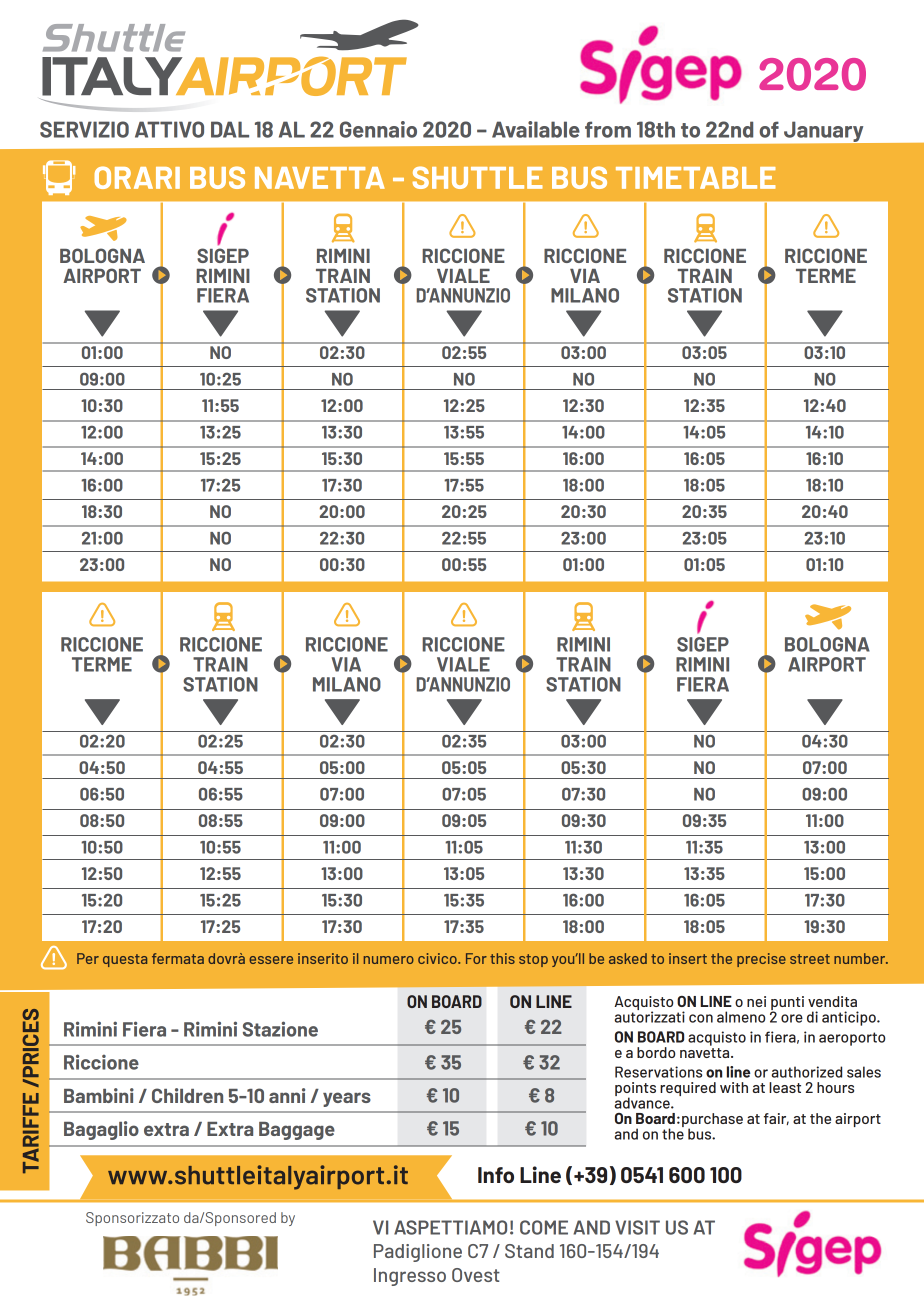 The image size is (924, 1311). Describe the element at coordinates (476, 958) in the image. I see `For` at that location.
